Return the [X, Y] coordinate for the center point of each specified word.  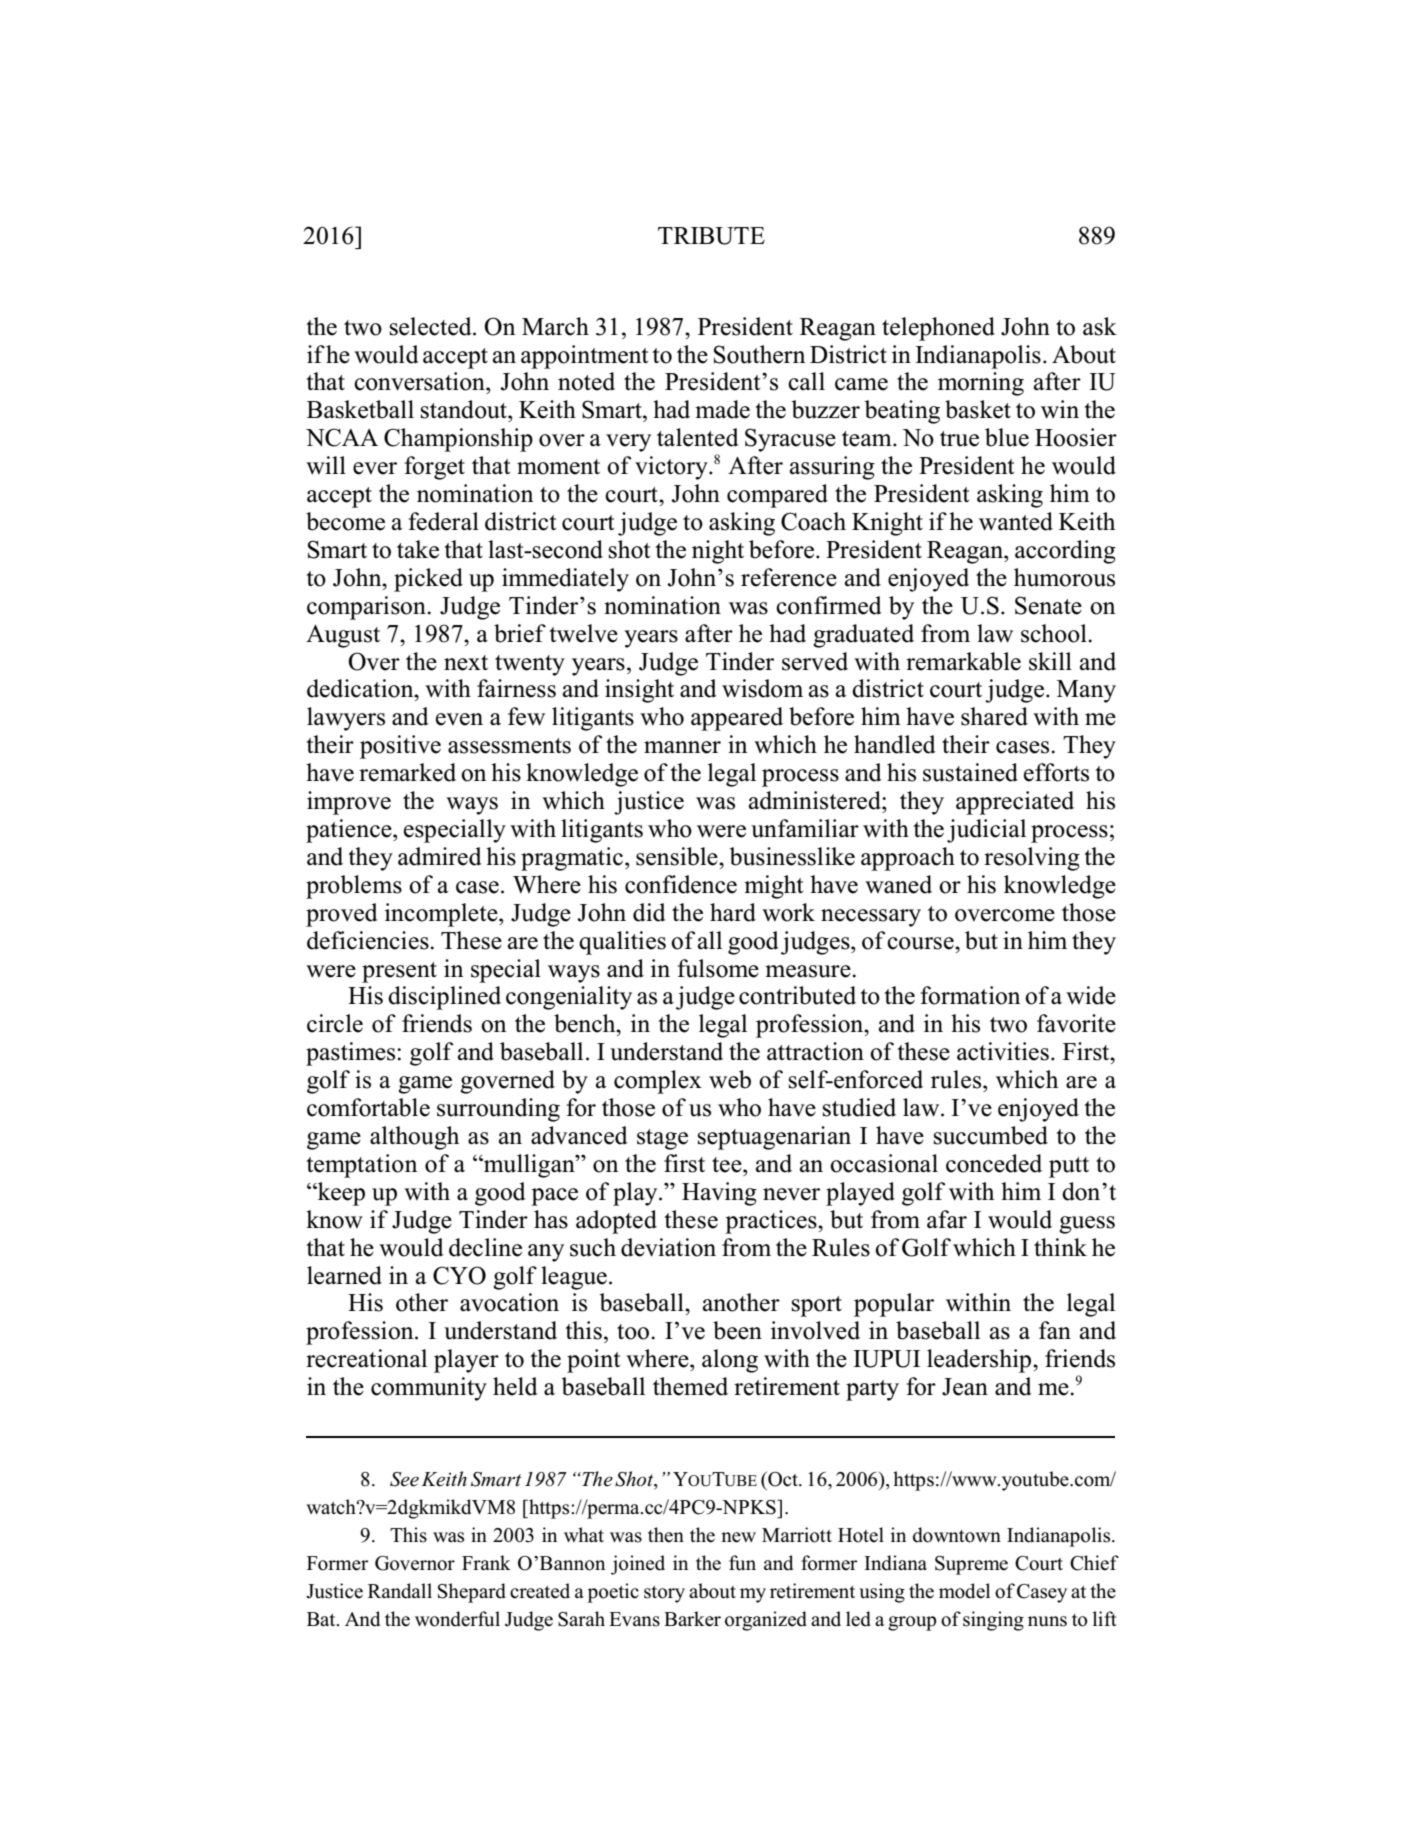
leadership [980, 1361]
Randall [400, 1591]
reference [789, 577]
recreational [366, 1358]
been [737, 1330]
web [730, 1079]
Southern [760, 354]
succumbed [991, 1135]
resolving [1032, 859]
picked [428, 580]
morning [981, 384]
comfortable [368, 1107]
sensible [678, 856]
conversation [420, 381]
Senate [1048, 605]
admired [440, 856]
